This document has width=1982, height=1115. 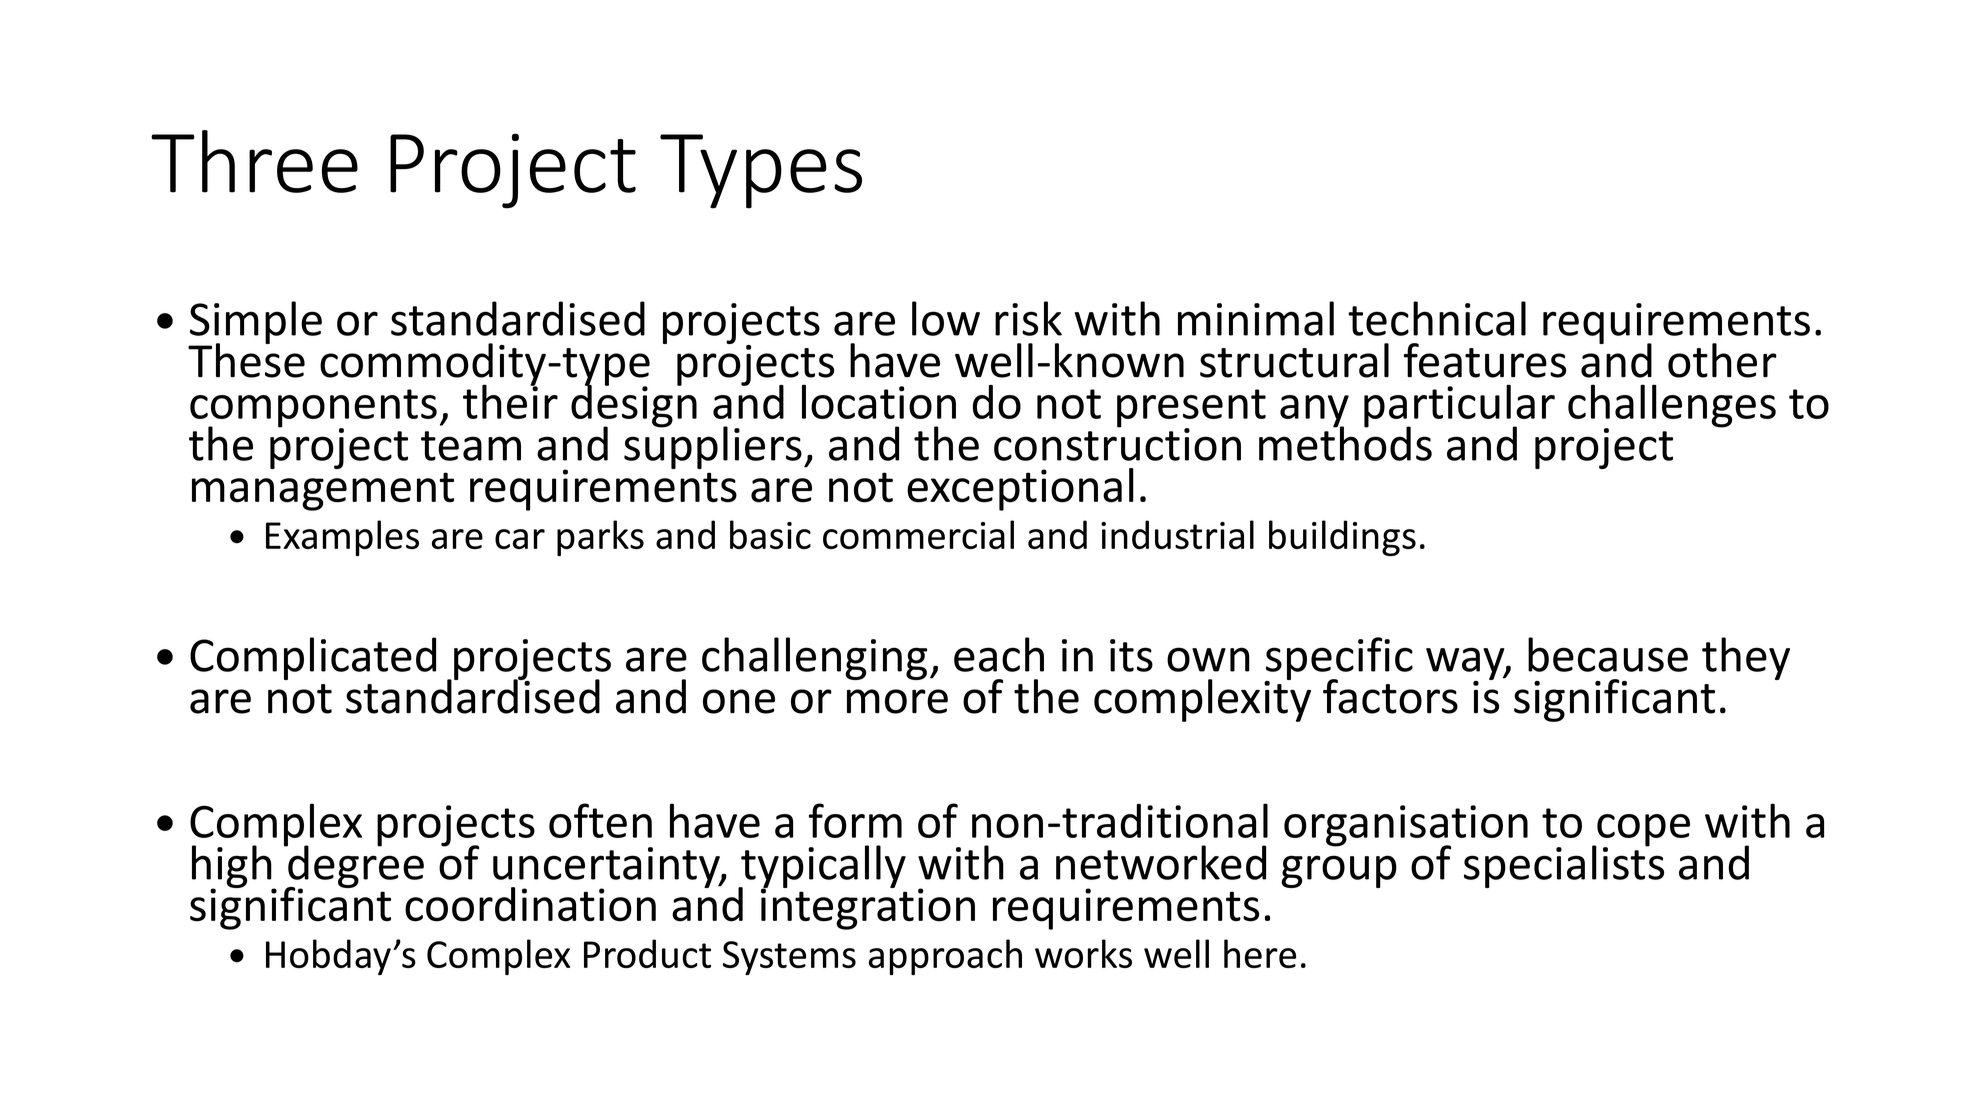 What do you see at coordinates (1437, 318) in the document?
I see `technical` at bounding box center [1437, 318].
